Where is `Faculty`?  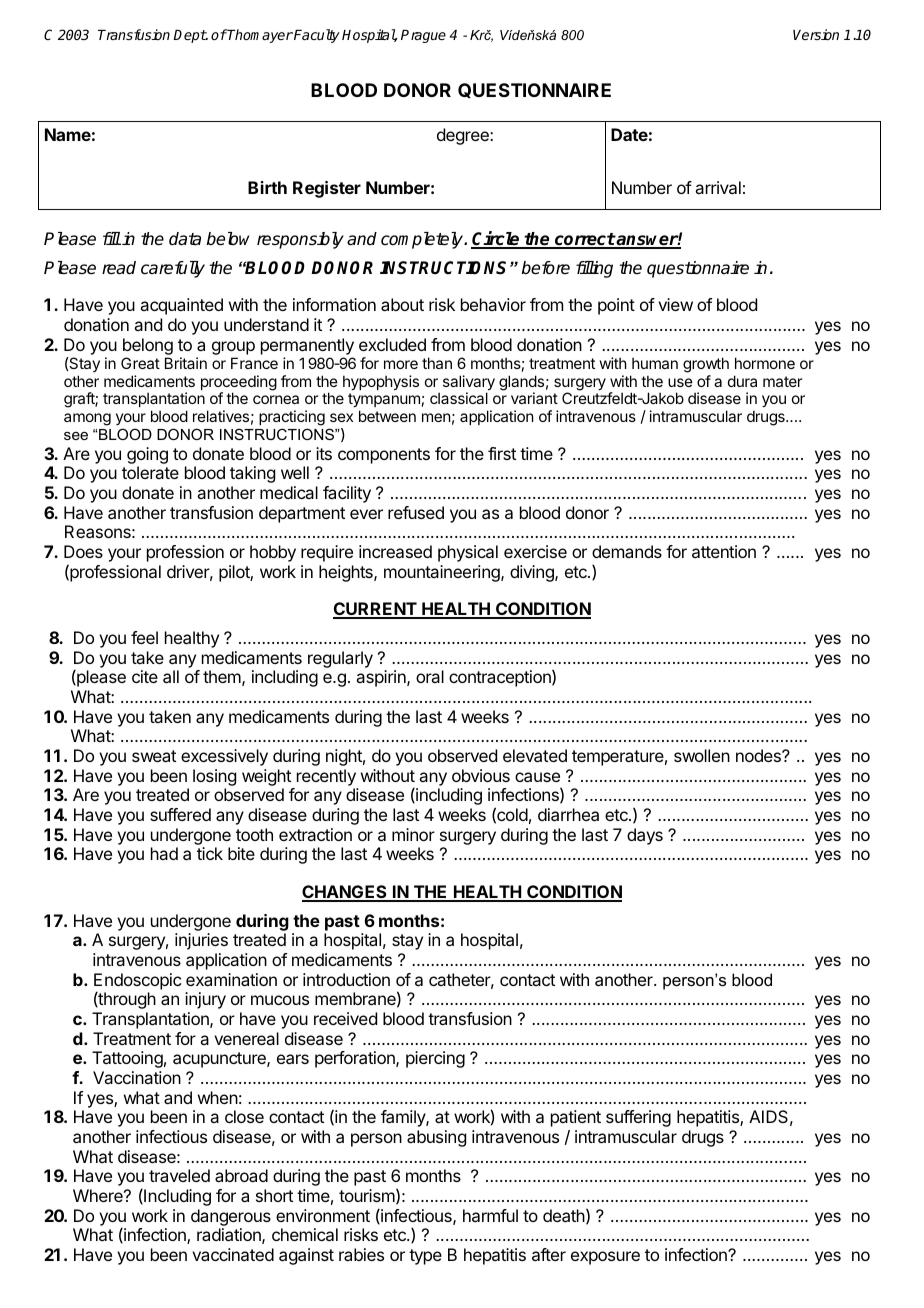
Faculty is located at coordinates (316, 36).
